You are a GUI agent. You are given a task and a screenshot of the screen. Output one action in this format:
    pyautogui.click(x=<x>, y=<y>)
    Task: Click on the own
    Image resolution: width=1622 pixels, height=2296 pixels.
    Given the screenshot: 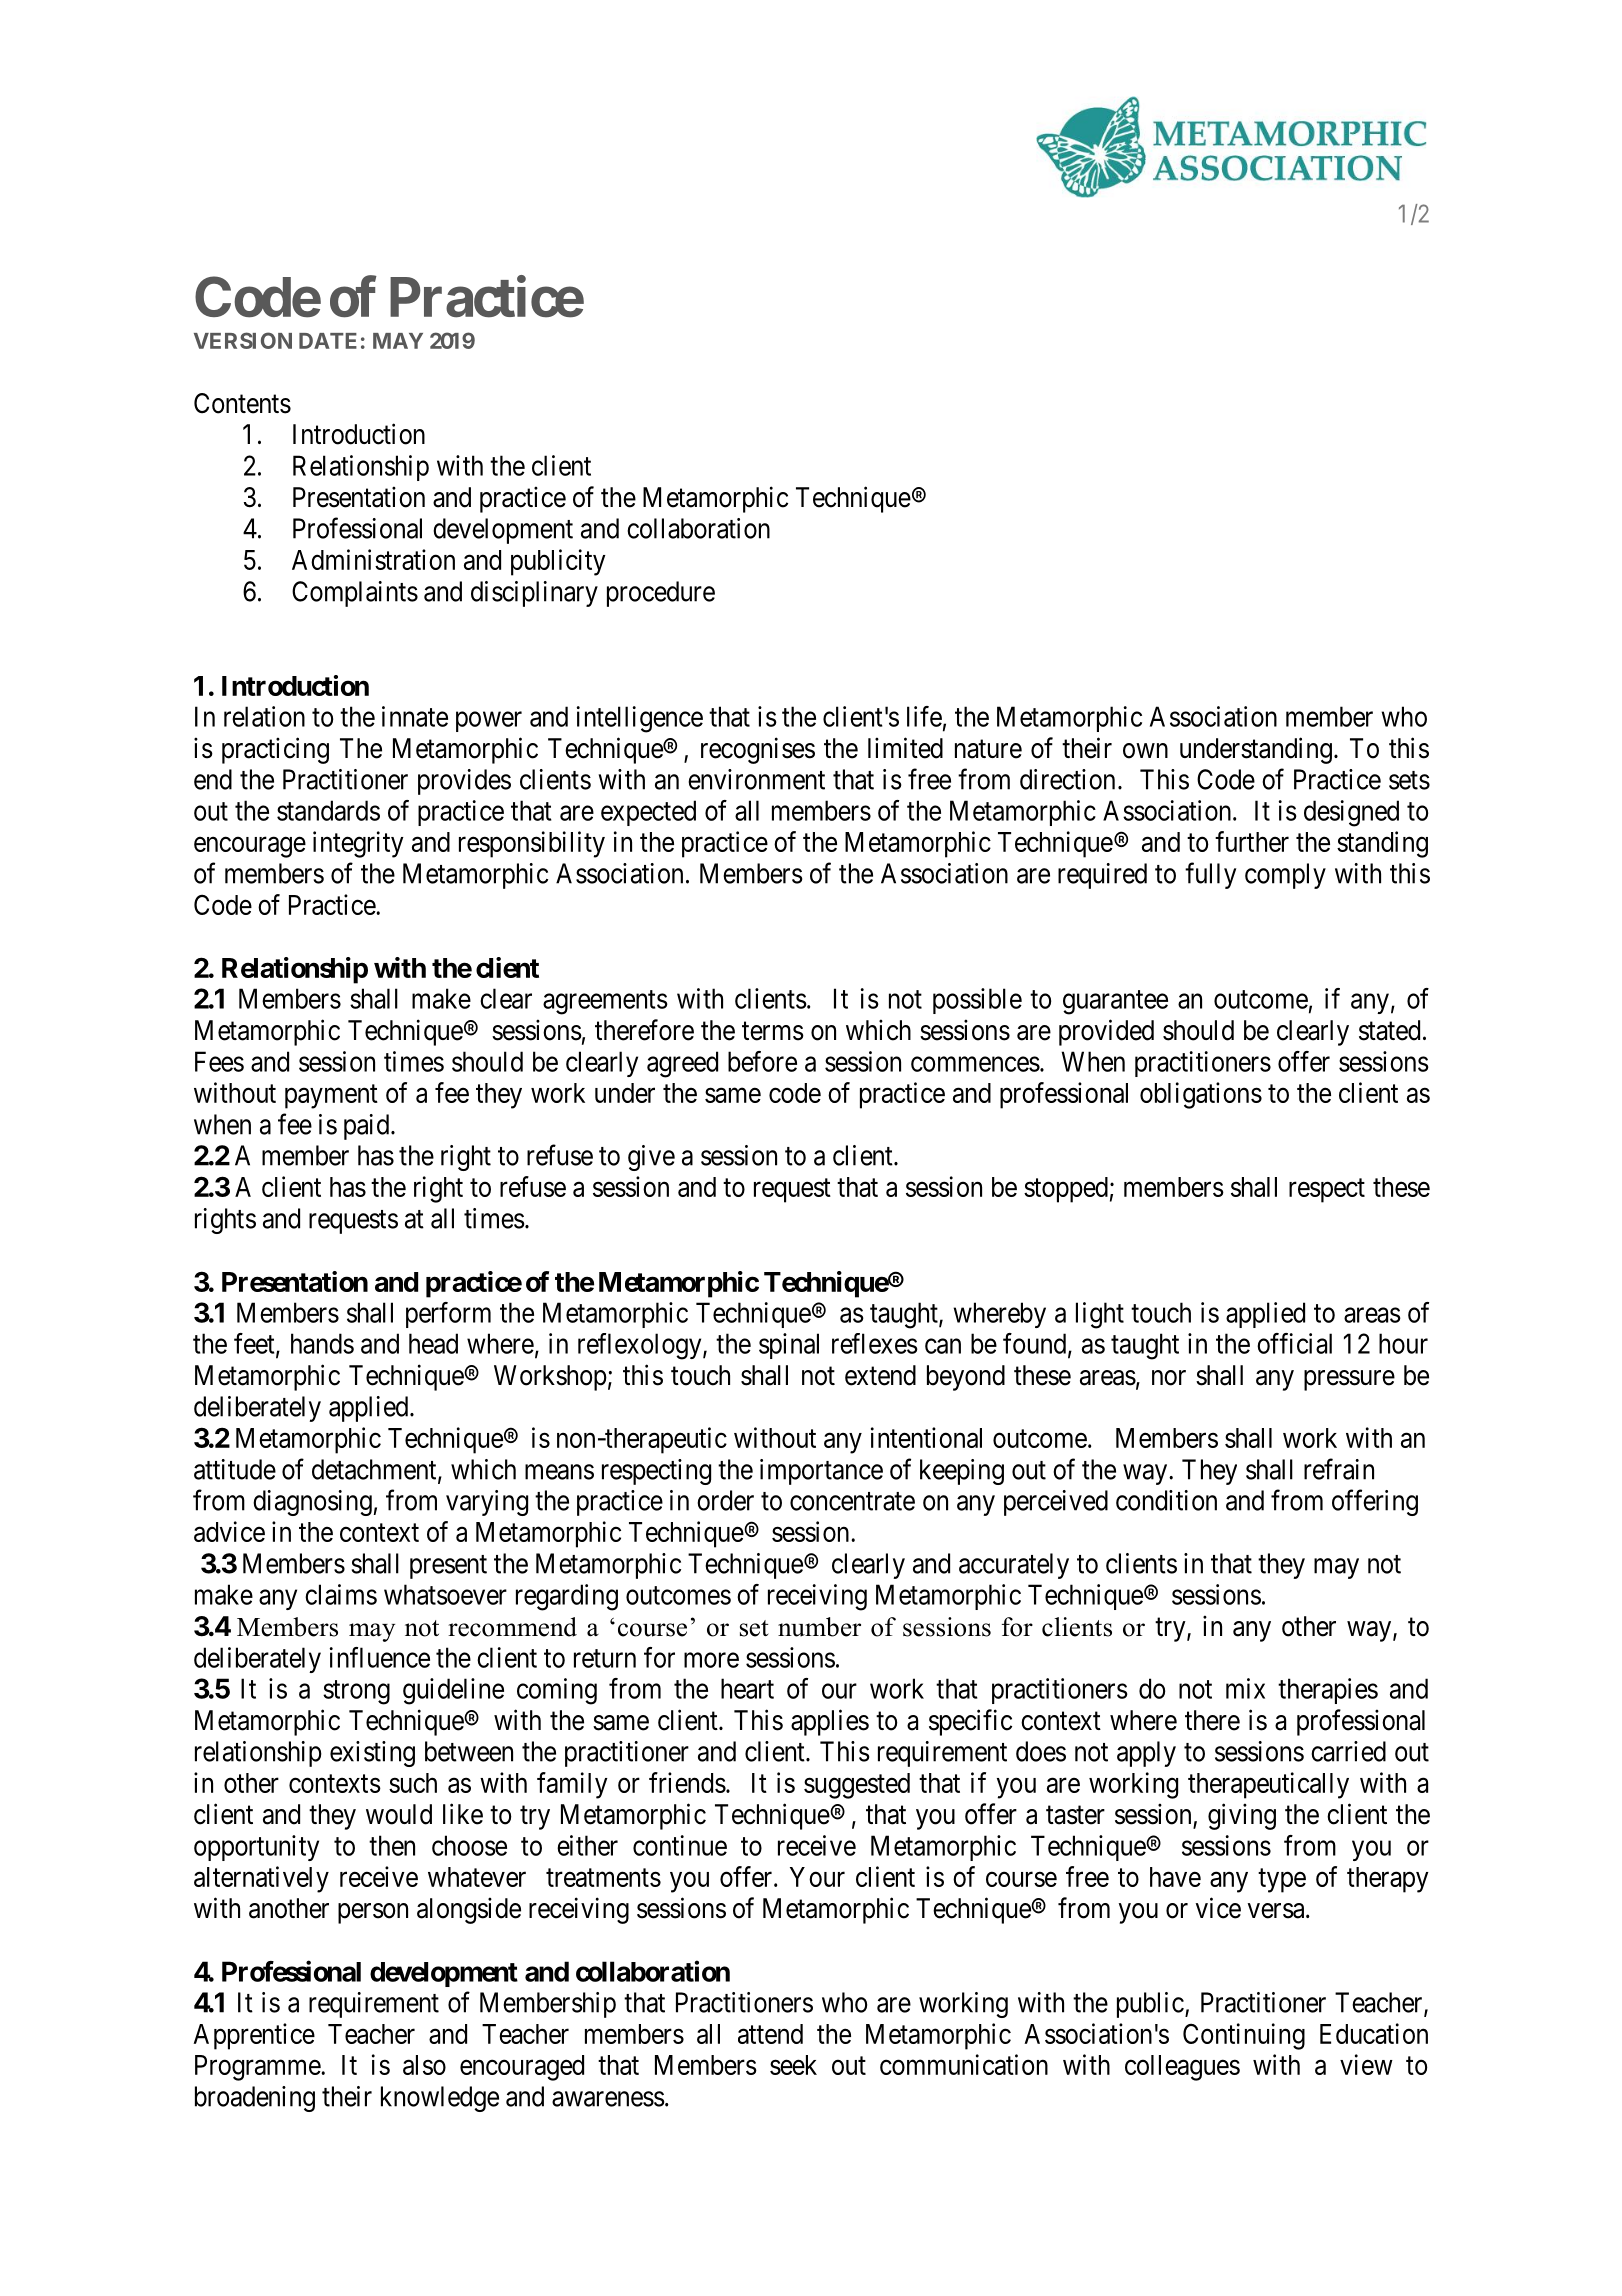 What is the action you would take?
    pyautogui.click(x=1145, y=751)
